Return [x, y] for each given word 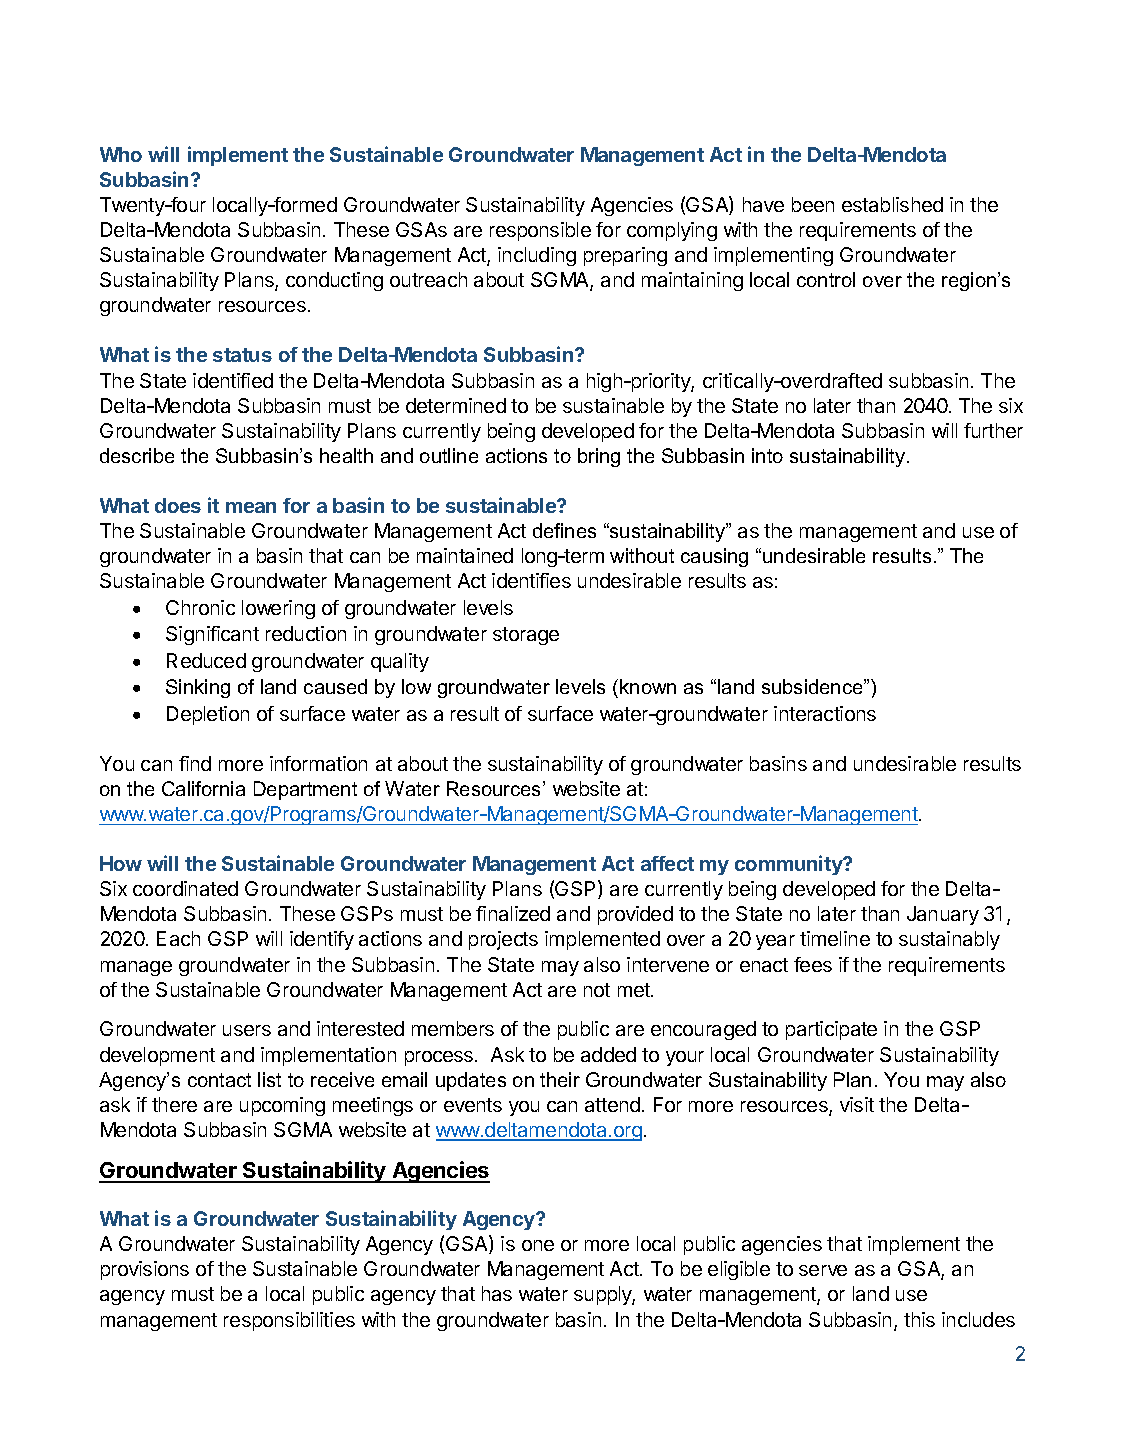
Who [121, 154]
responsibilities [289, 1321]
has [497, 1293]
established [892, 204]
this [919, 1319]
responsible [540, 231]
